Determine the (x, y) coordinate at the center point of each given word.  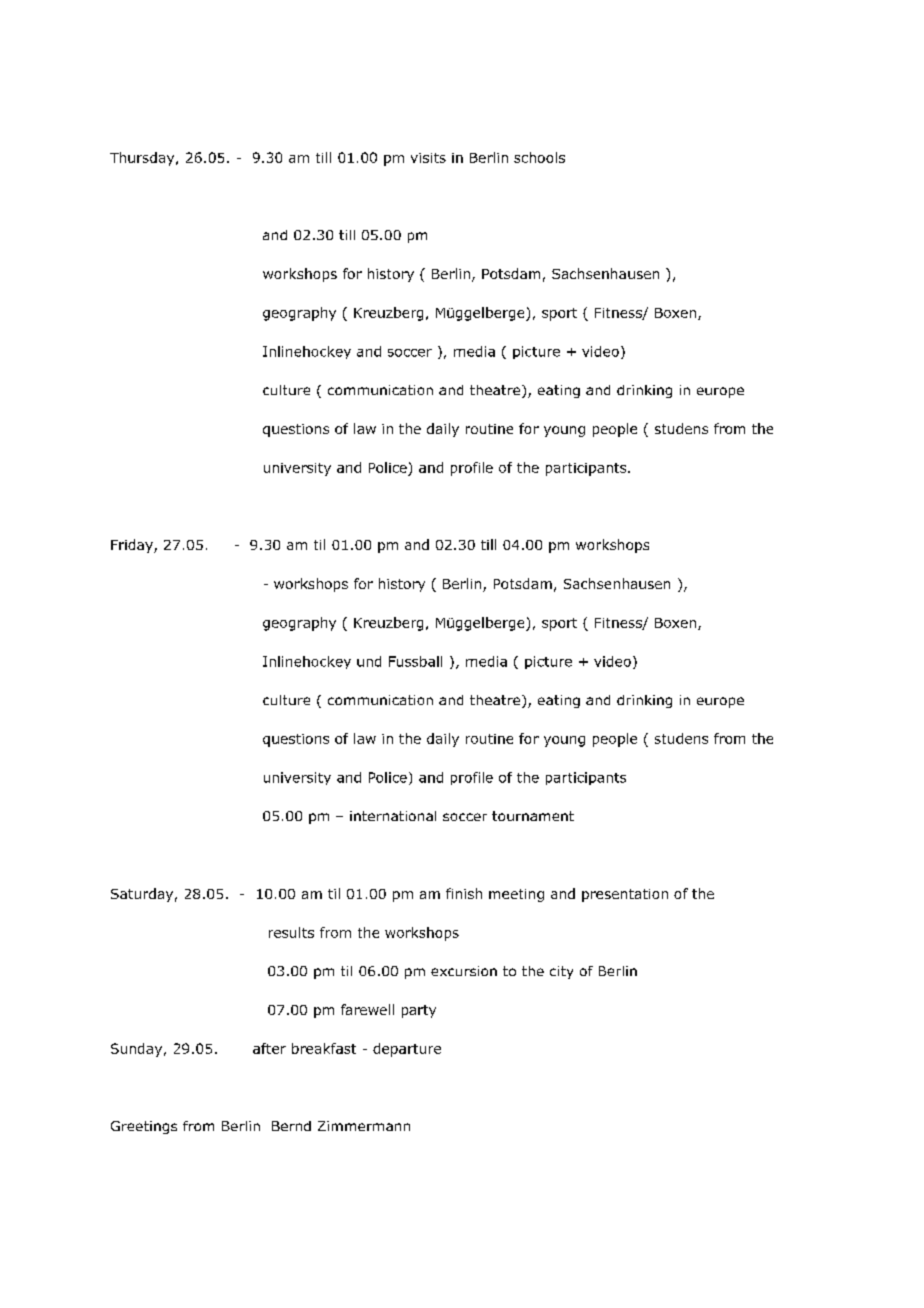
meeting (516, 895)
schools (539, 157)
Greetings (144, 1127)
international (393, 816)
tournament (533, 816)
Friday (133, 546)
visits (428, 158)
